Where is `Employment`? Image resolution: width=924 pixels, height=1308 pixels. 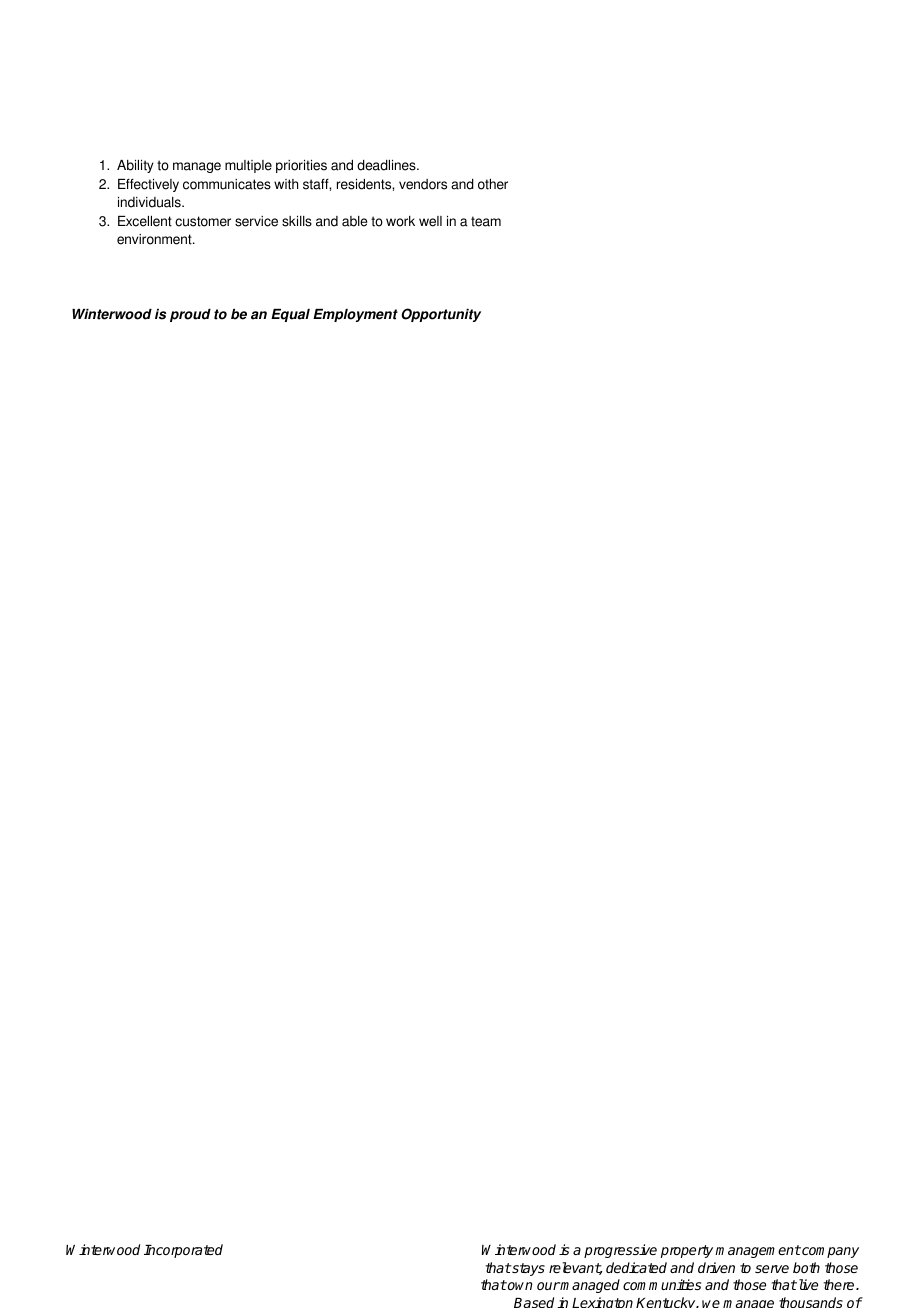 Employment is located at coordinates (355, 315).
